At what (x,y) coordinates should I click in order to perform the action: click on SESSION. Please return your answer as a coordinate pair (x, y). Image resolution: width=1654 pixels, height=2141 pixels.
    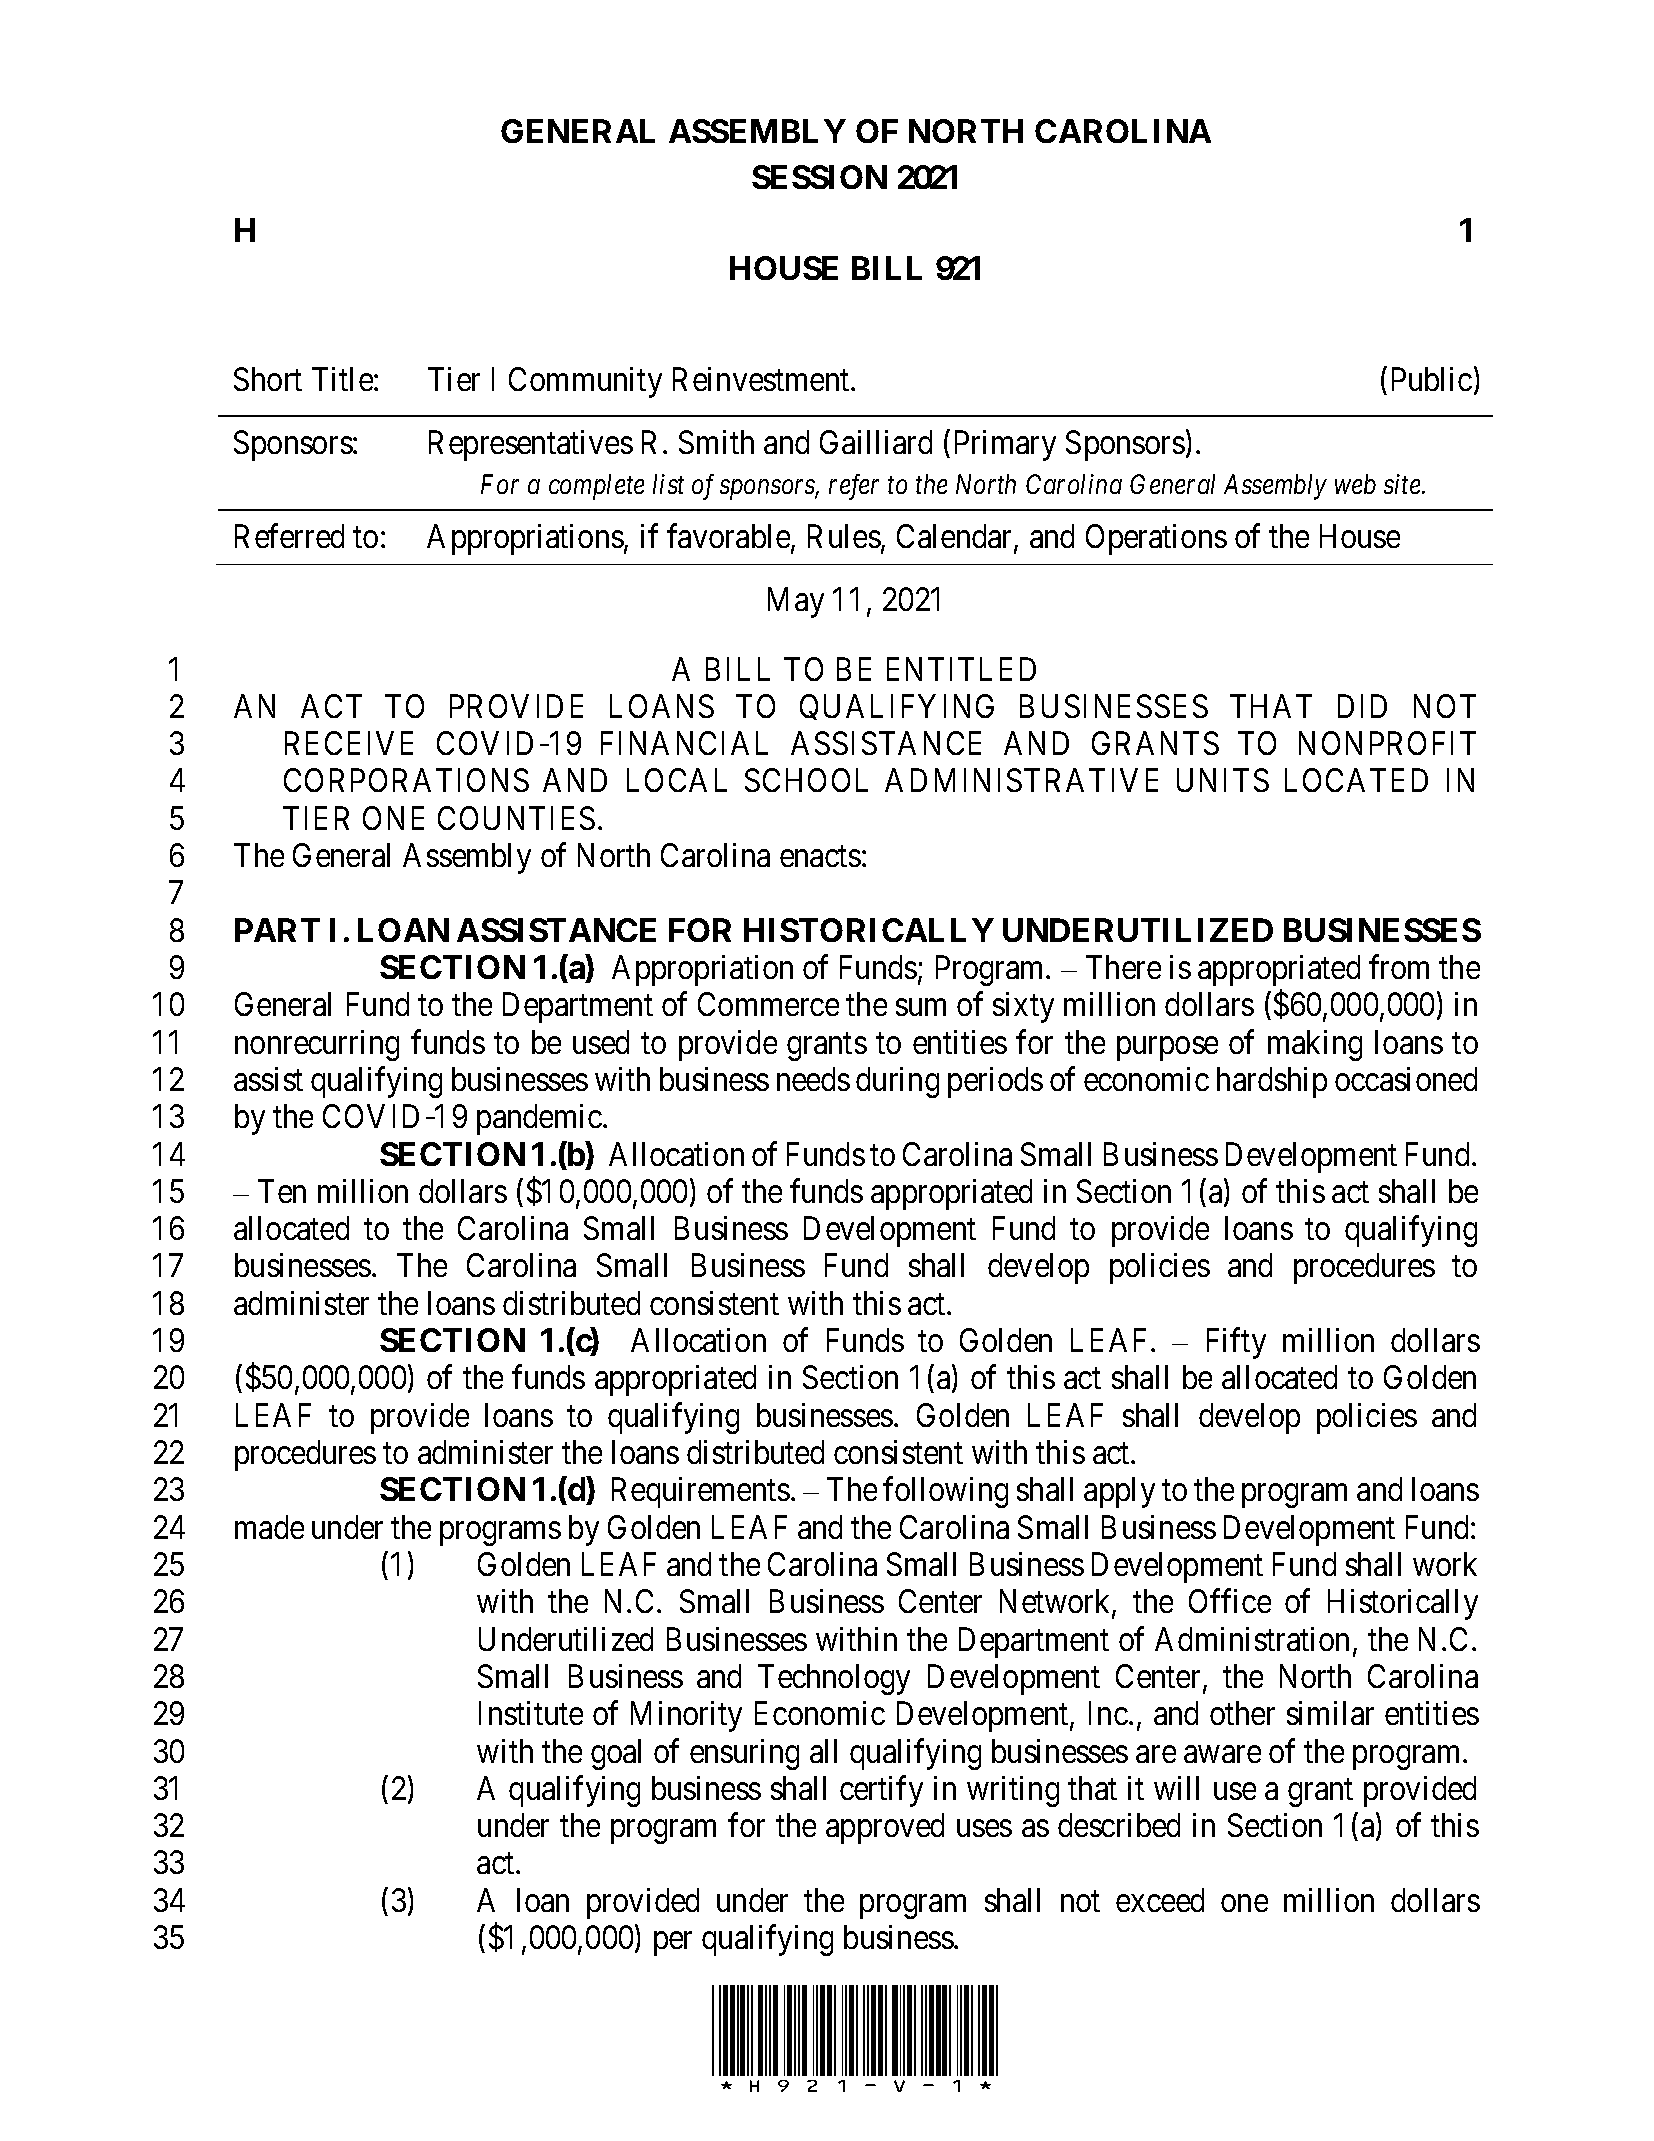
    Looking at the image, I should click on (819, 177).
